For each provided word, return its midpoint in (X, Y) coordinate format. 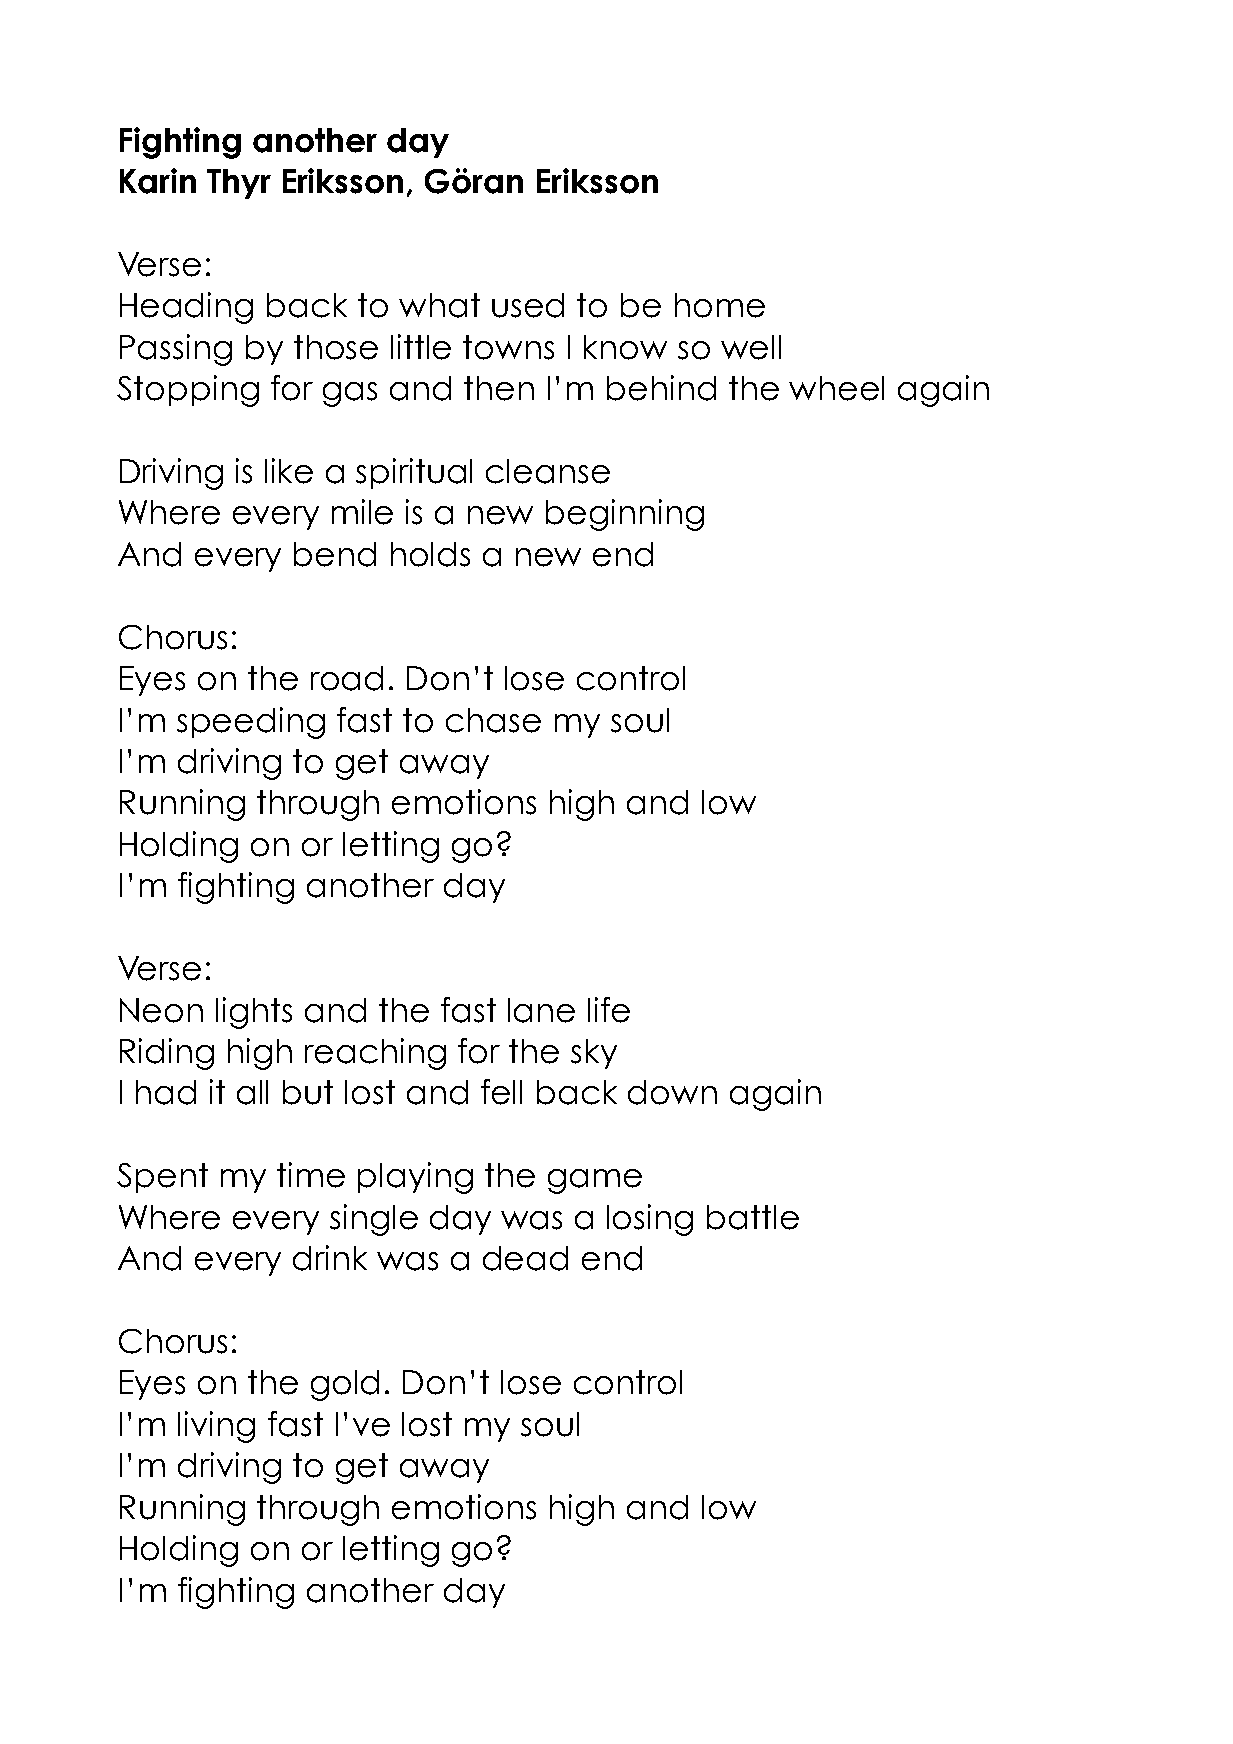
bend (335, 554)
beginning (625, 515)
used (528, 305)
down (672, 1092)
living (216, 1427)
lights (254, 1013)
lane (541, 1010)
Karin (158, 181)
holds (430, 554)
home (720, 305)
